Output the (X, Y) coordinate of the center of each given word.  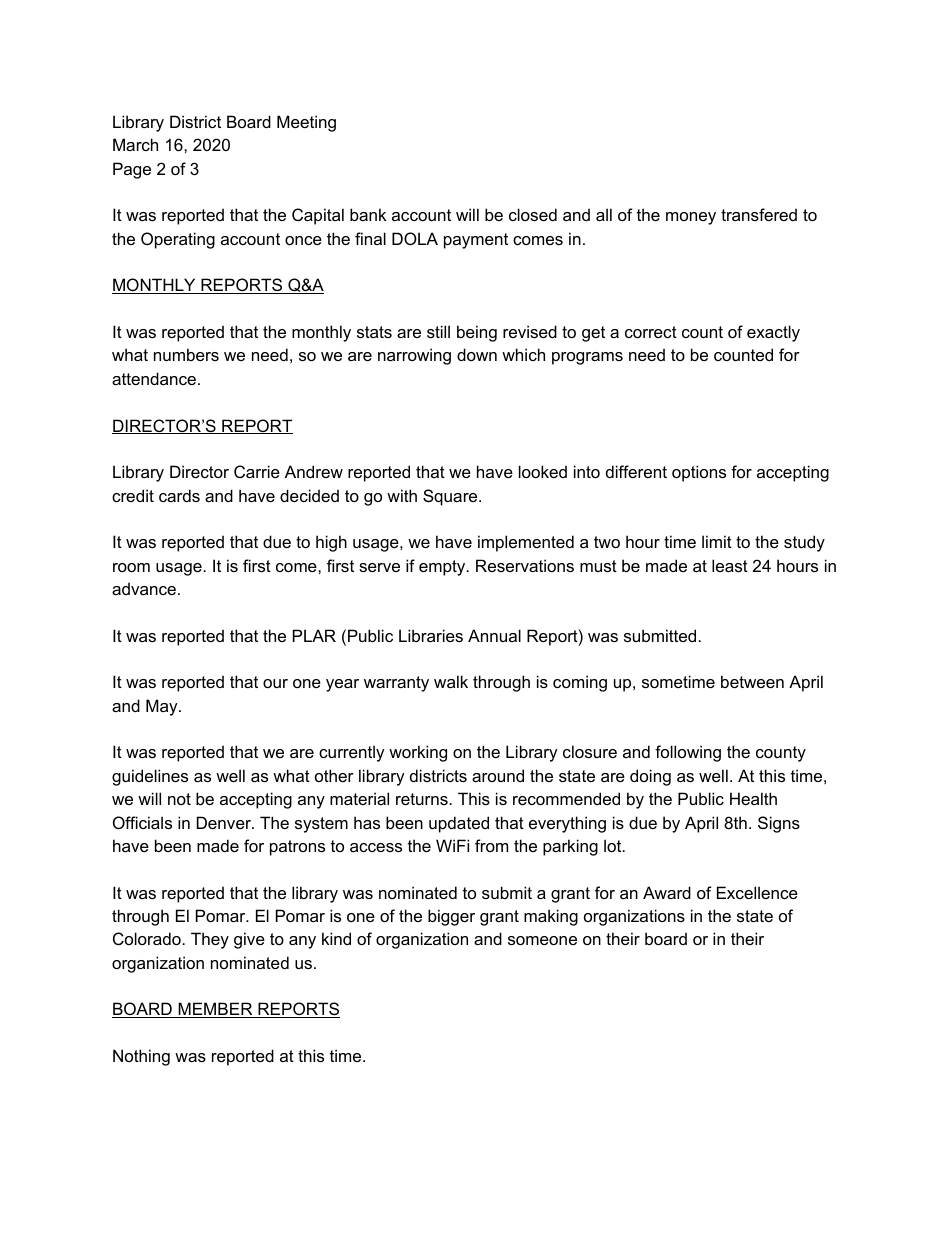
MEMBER (215, 1010)
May (163, 707)
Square (451, 497)
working (418, 753)
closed (533, 214)
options (699, 473)
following (688, 753)
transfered (759, 214)
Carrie (257, 471)
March (135, 144)
